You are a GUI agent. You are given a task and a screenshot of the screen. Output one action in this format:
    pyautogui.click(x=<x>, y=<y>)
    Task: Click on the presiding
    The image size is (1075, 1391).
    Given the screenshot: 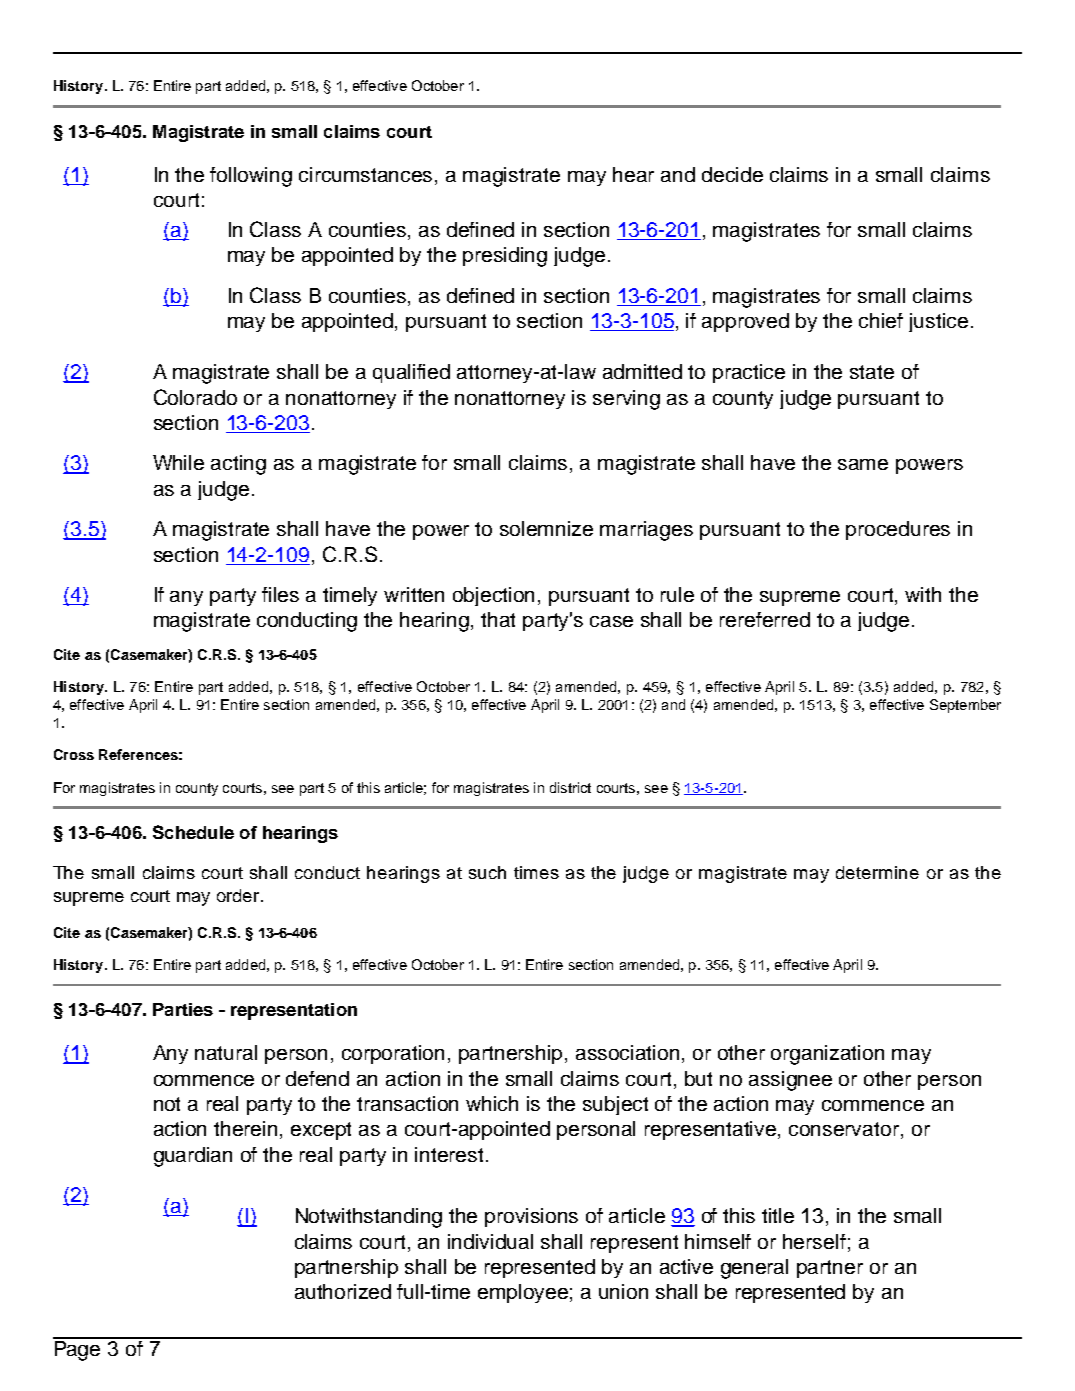 What is the action you would take?
    pyautogui.click(x=505, y=257)
